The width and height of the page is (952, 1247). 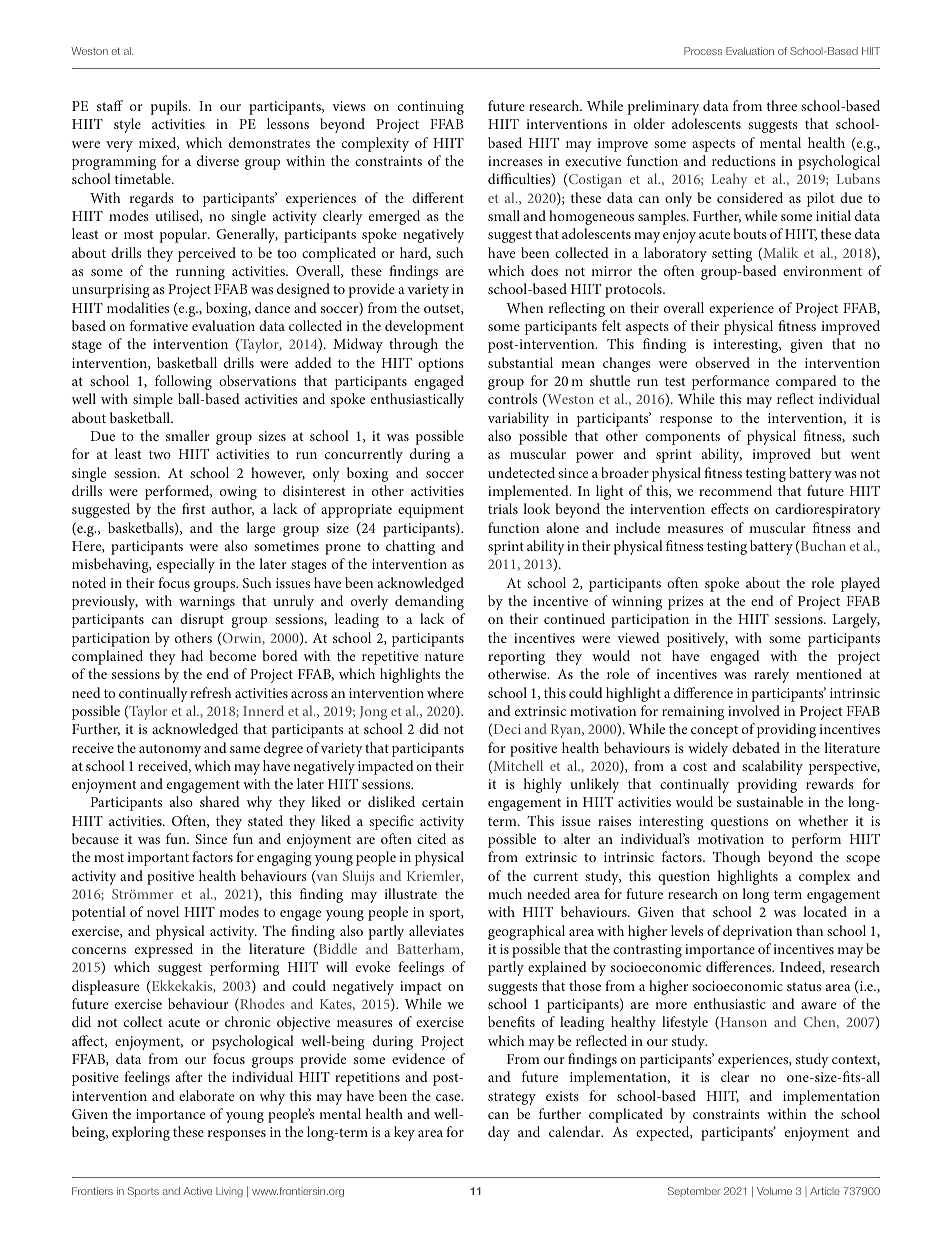 I want to click on much, so click(x=505, y=893).
